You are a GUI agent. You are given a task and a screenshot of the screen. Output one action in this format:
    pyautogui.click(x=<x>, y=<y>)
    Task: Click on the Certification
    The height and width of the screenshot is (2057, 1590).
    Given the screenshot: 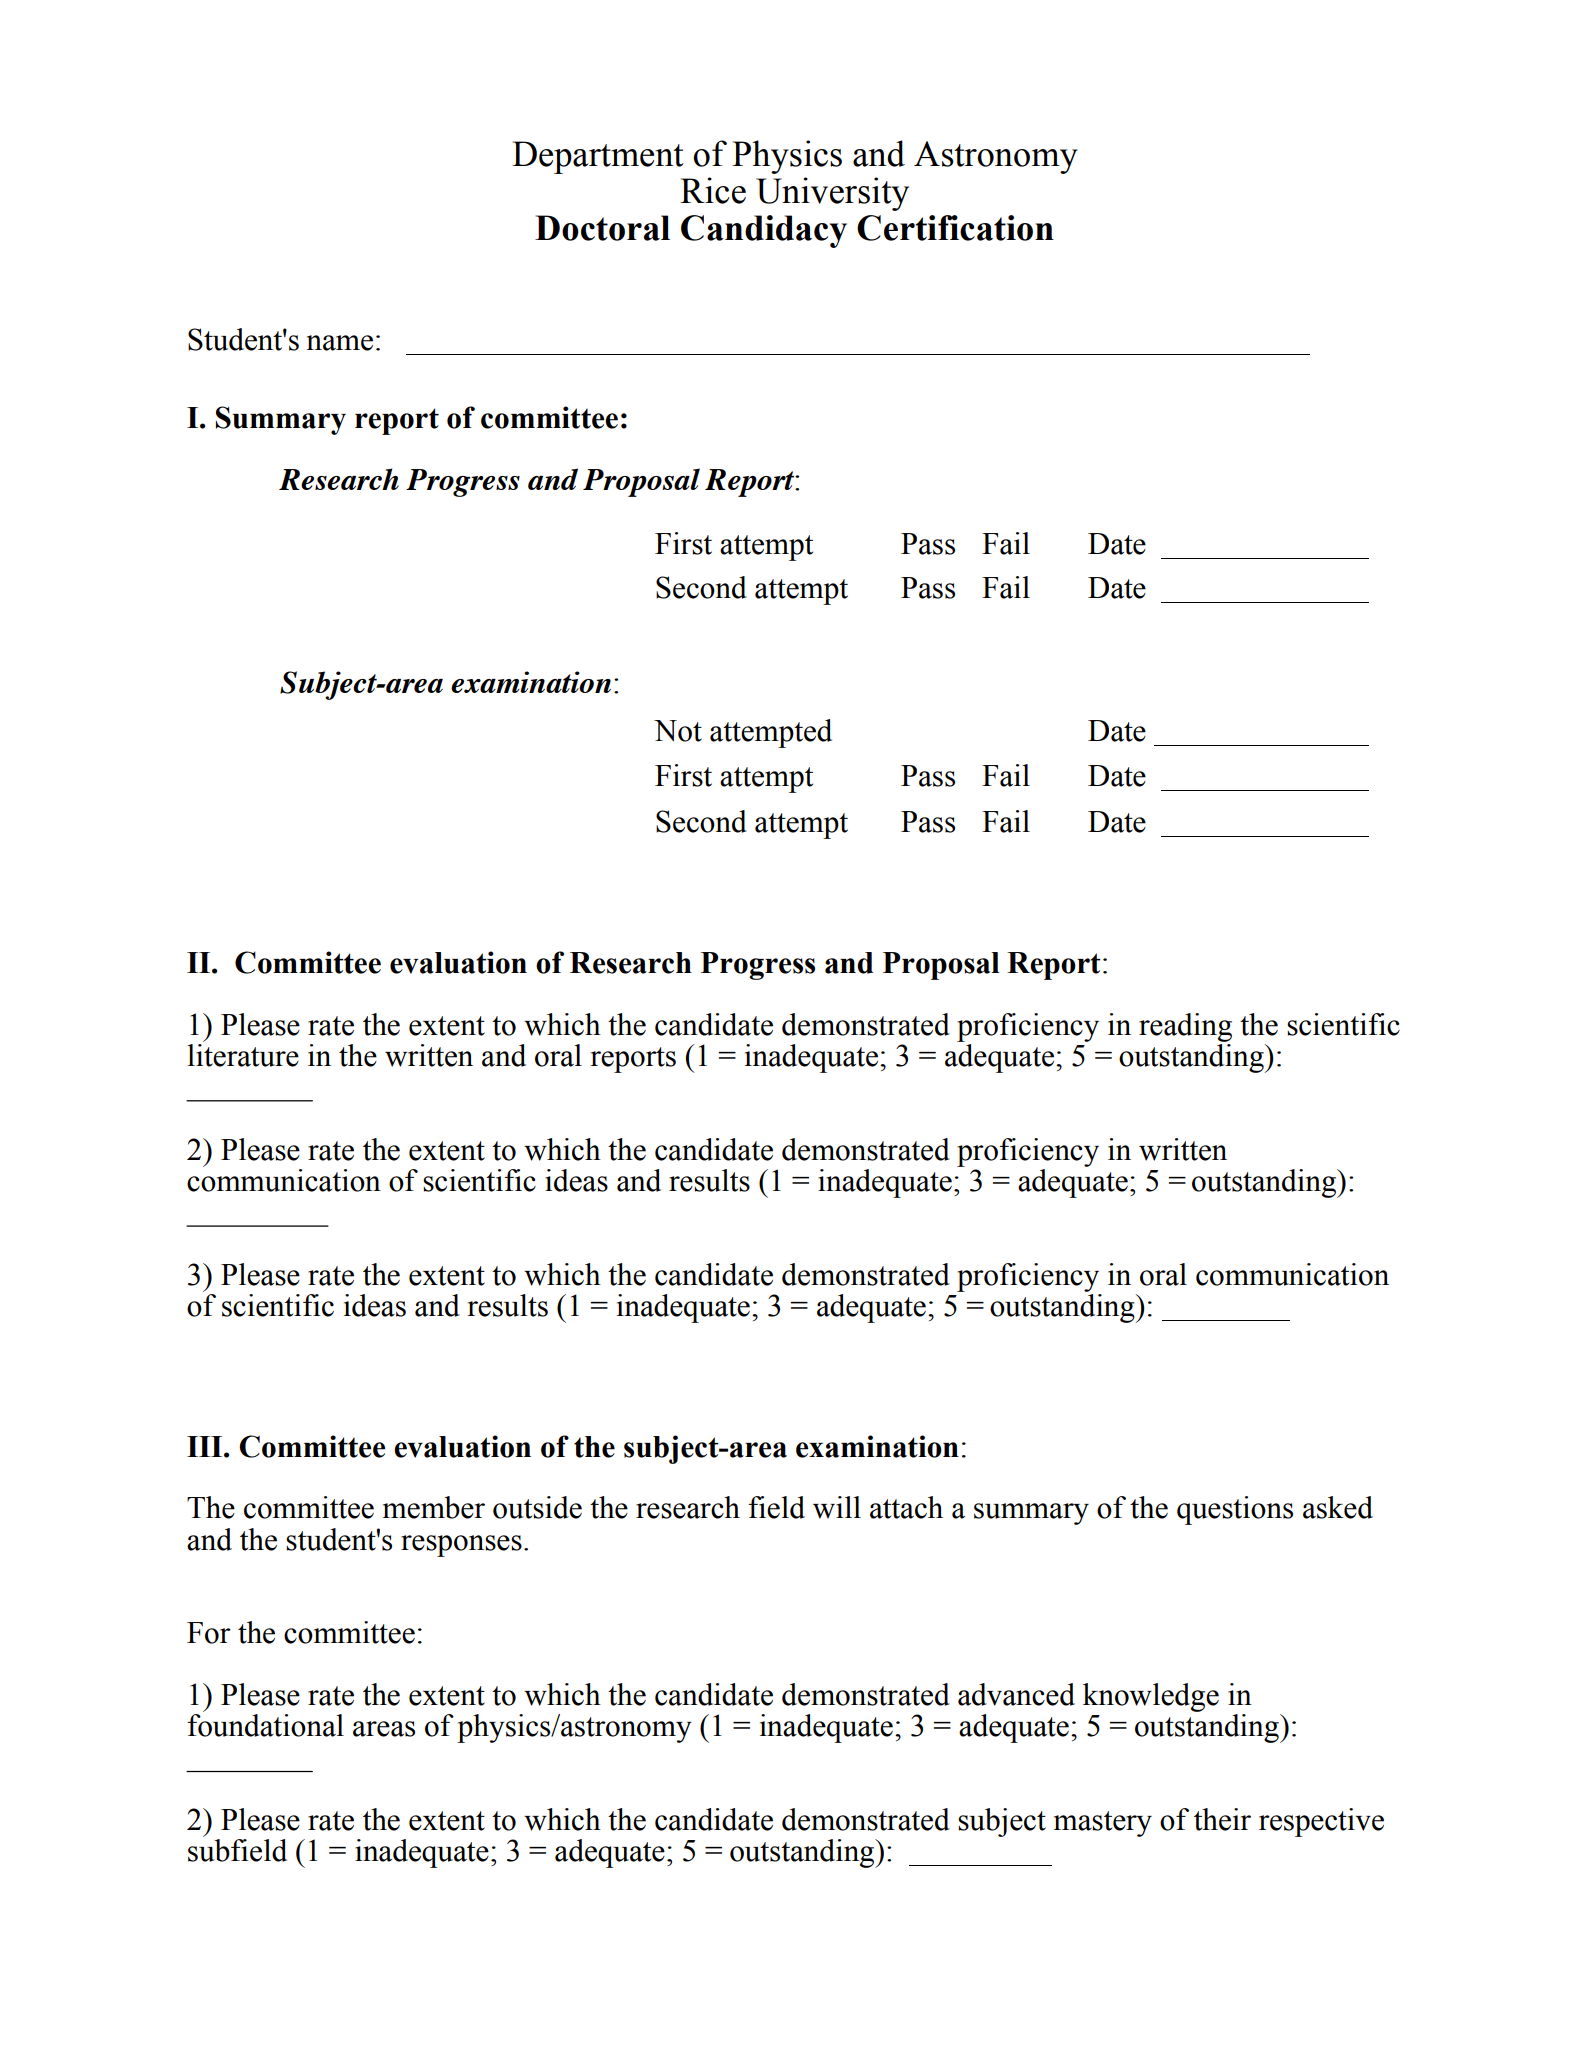 What is the action you would take?
    pyautogui.click(x=955, y=228)
